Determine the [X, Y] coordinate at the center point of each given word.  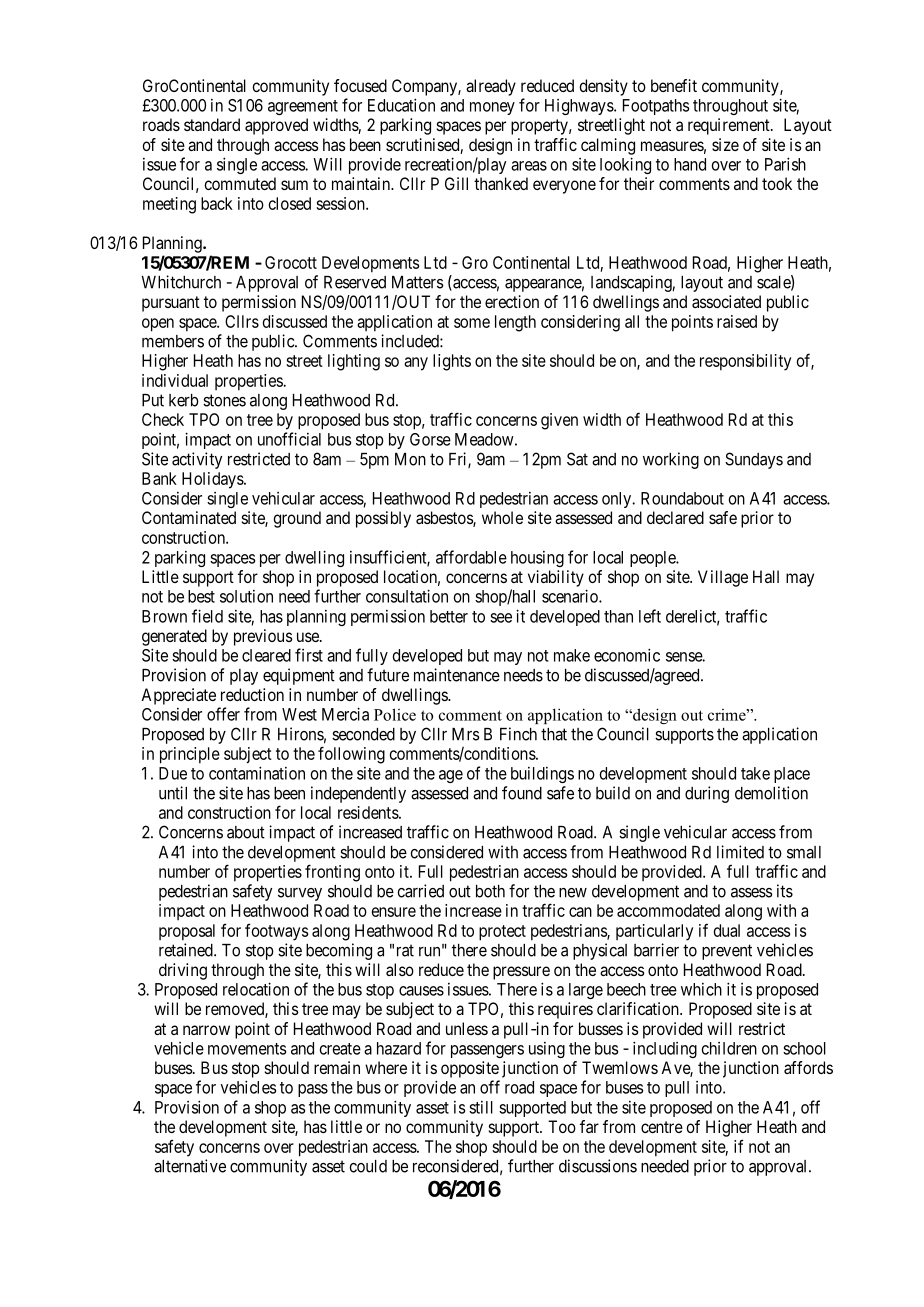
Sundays [754, 460]
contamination [257, 773]
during [707, 794]
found [522, 793]
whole [502, 517]
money [492, 108]
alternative [190, 1166]
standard [212, 124]
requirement [730, 126]
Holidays [213, 480]
